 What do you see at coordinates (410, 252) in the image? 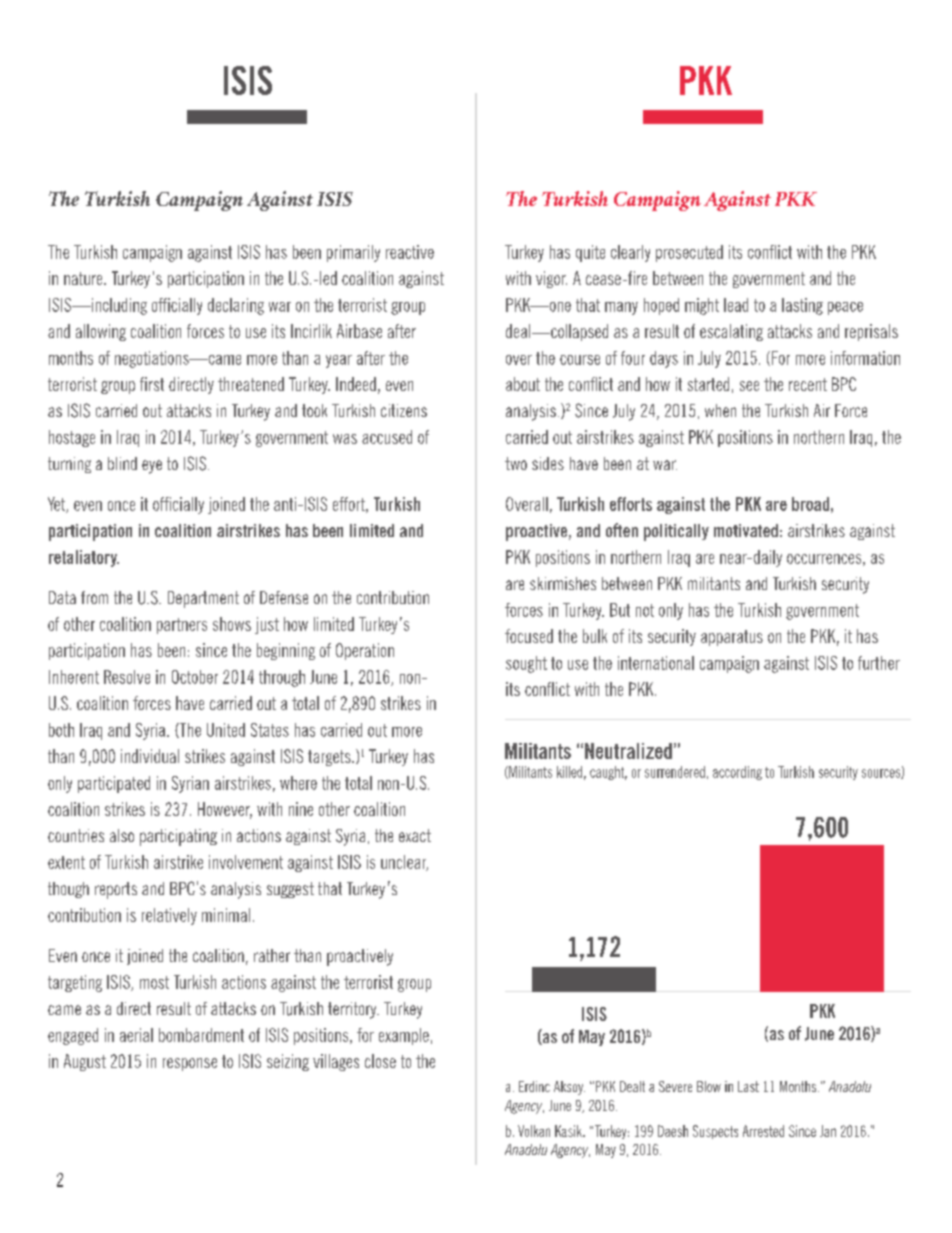
I see `reactive` at bounding box center [410, 252].
